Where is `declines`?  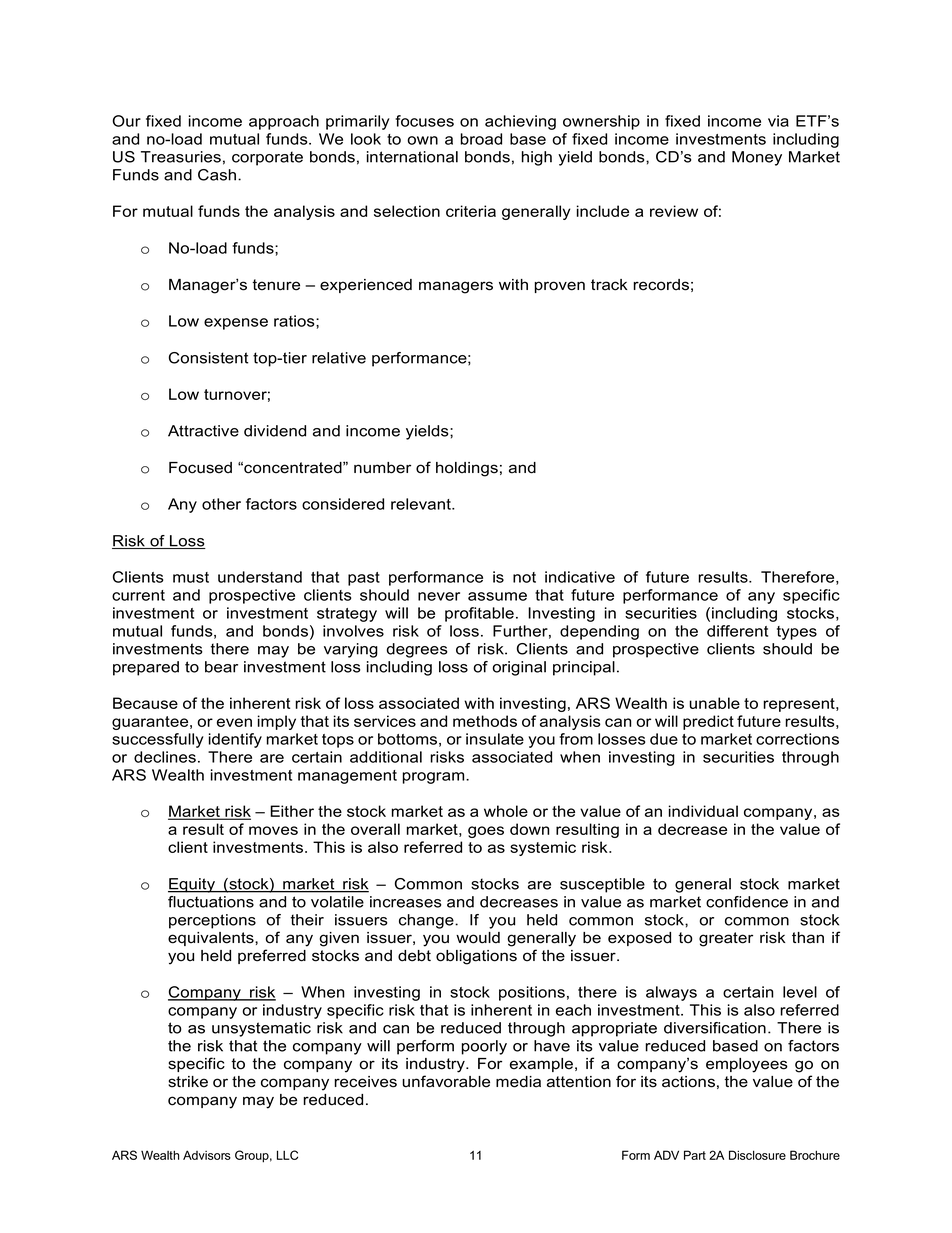 declines is located at coordinates (165, 757).
